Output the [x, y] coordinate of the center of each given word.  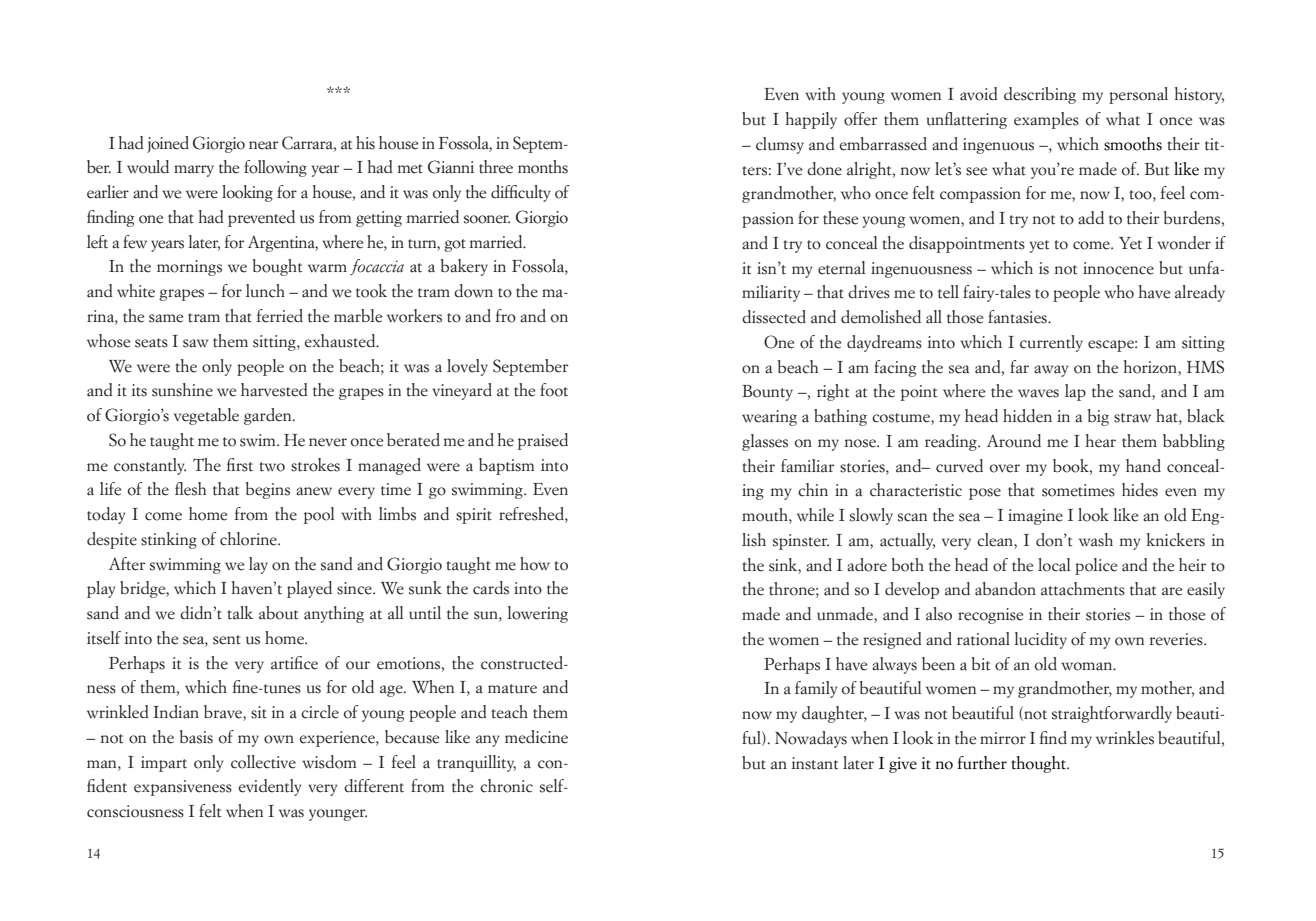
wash [1096, 540]
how [535, 564]
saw [196, 343]
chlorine [249, 539]
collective [263, 762]
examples [1046, 120]
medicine [536, 737]
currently [1051, 343]
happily [811, 120]
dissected [774, 317]
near [263, 145]
